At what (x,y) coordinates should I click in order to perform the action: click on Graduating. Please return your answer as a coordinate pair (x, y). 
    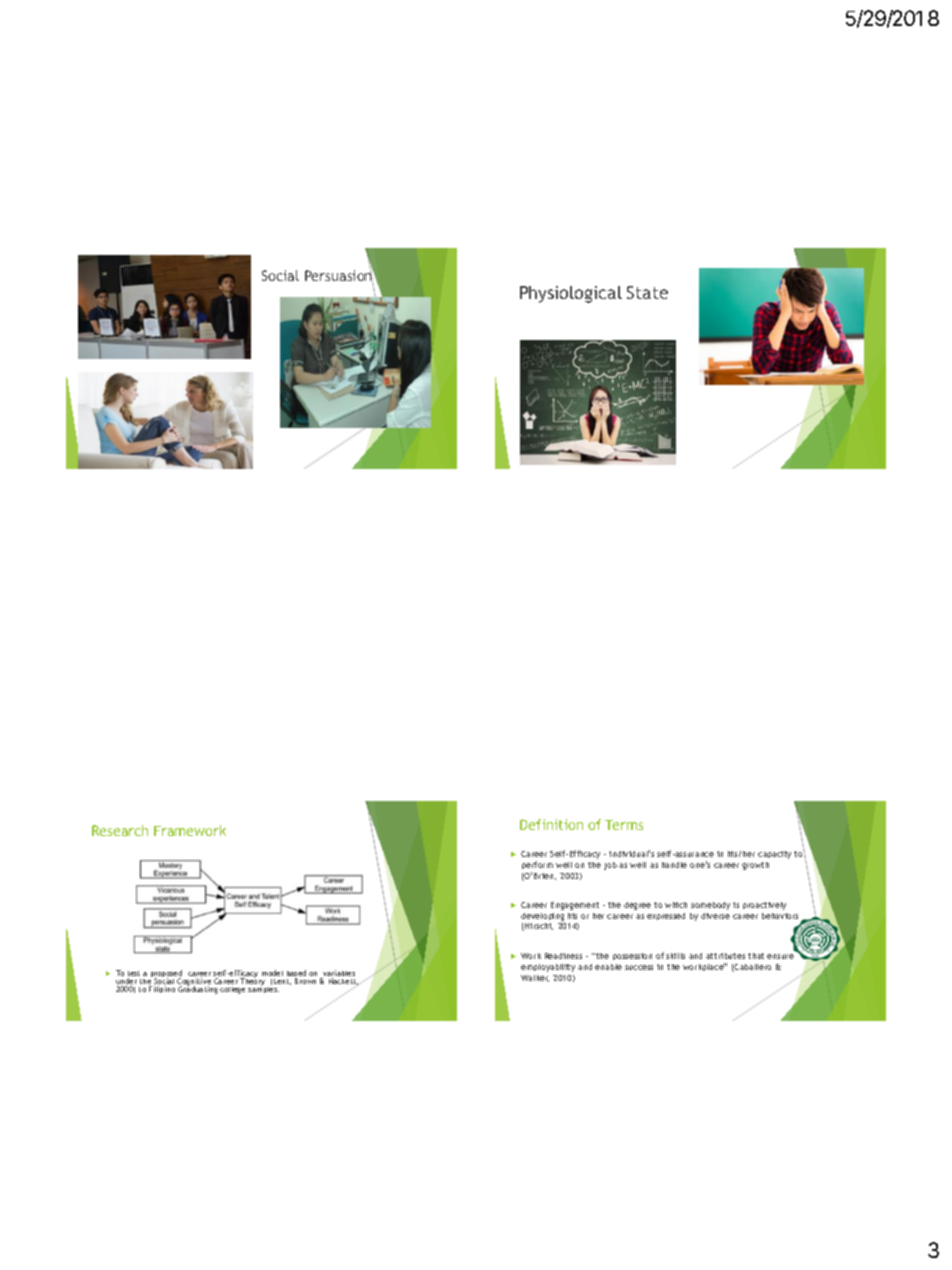
    Looking at the image, I should click on (198, 989).
